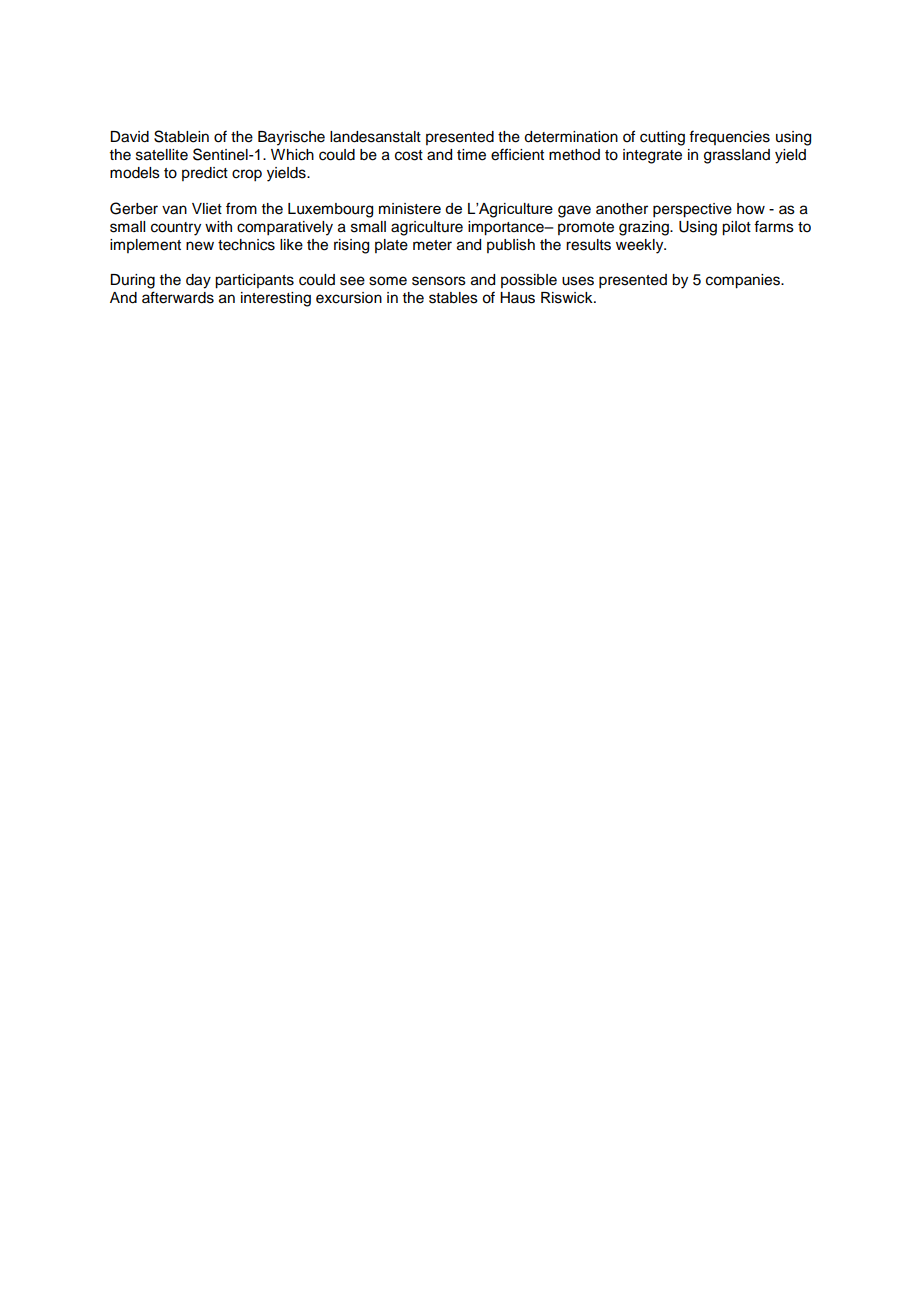 The image size is (924, 1308). I want to click on afterwards, so click(178, 297).
